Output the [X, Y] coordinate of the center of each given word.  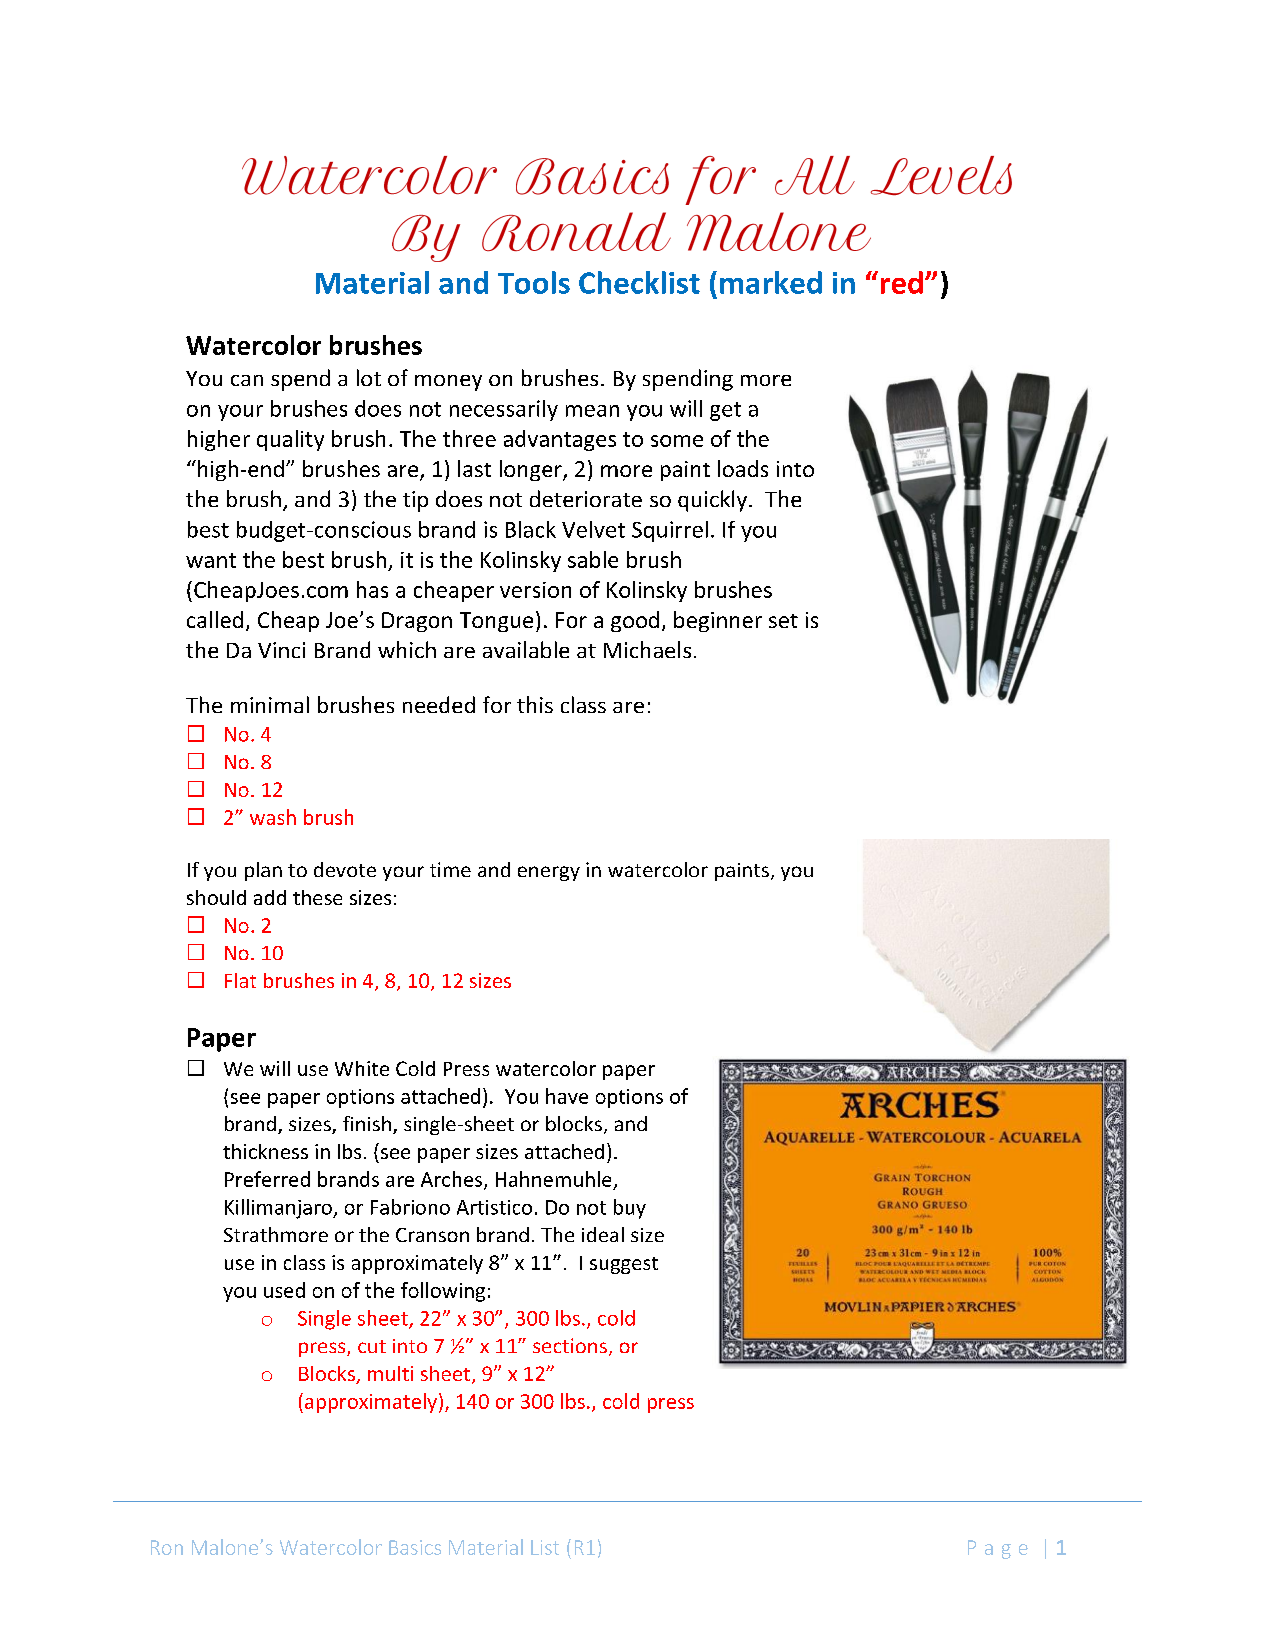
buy [630, 1209]
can [247, 380]
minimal [270, 704]
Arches [451, 1179]
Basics [415, 1547]
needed [439, 704]
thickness [265, 1151]
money [448, 383]
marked [771, 282]
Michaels [647, 649]
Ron [167, 1547]
